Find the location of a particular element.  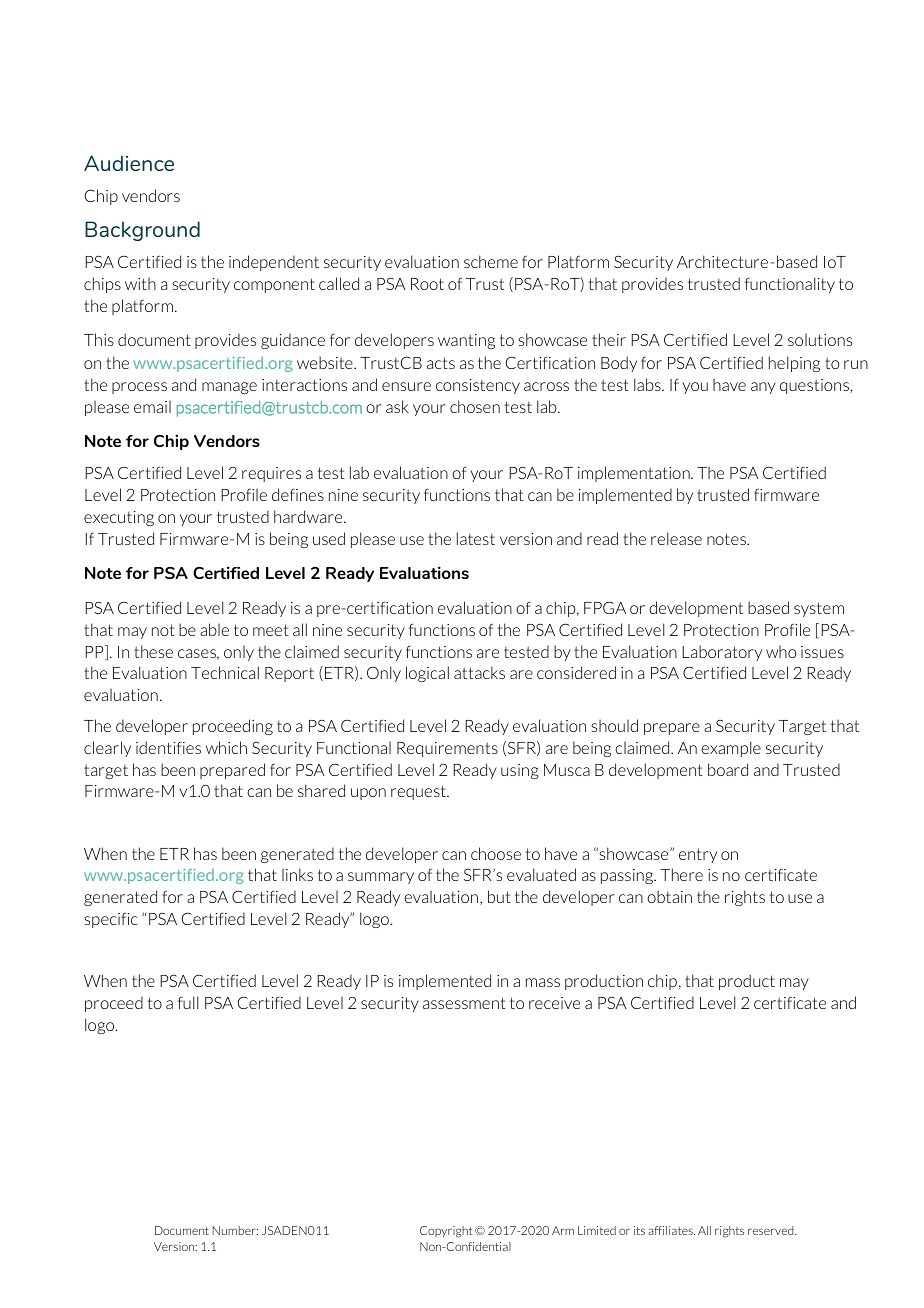

Copyright is located at coordinates (446, 1232).
